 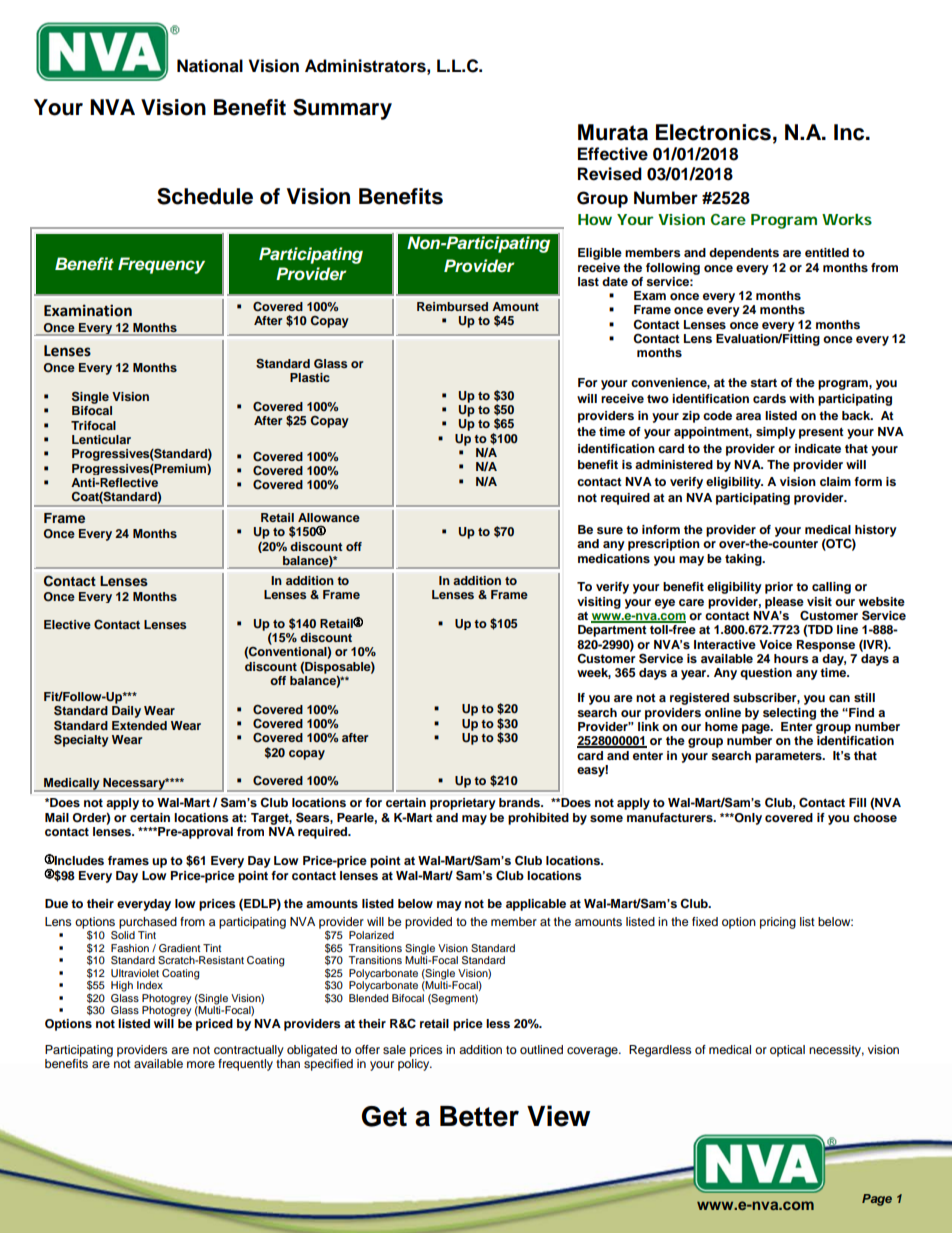 What do you see at coordinates (779, 588) in the document?
I see `prior` at bounding box center [779, 588].
